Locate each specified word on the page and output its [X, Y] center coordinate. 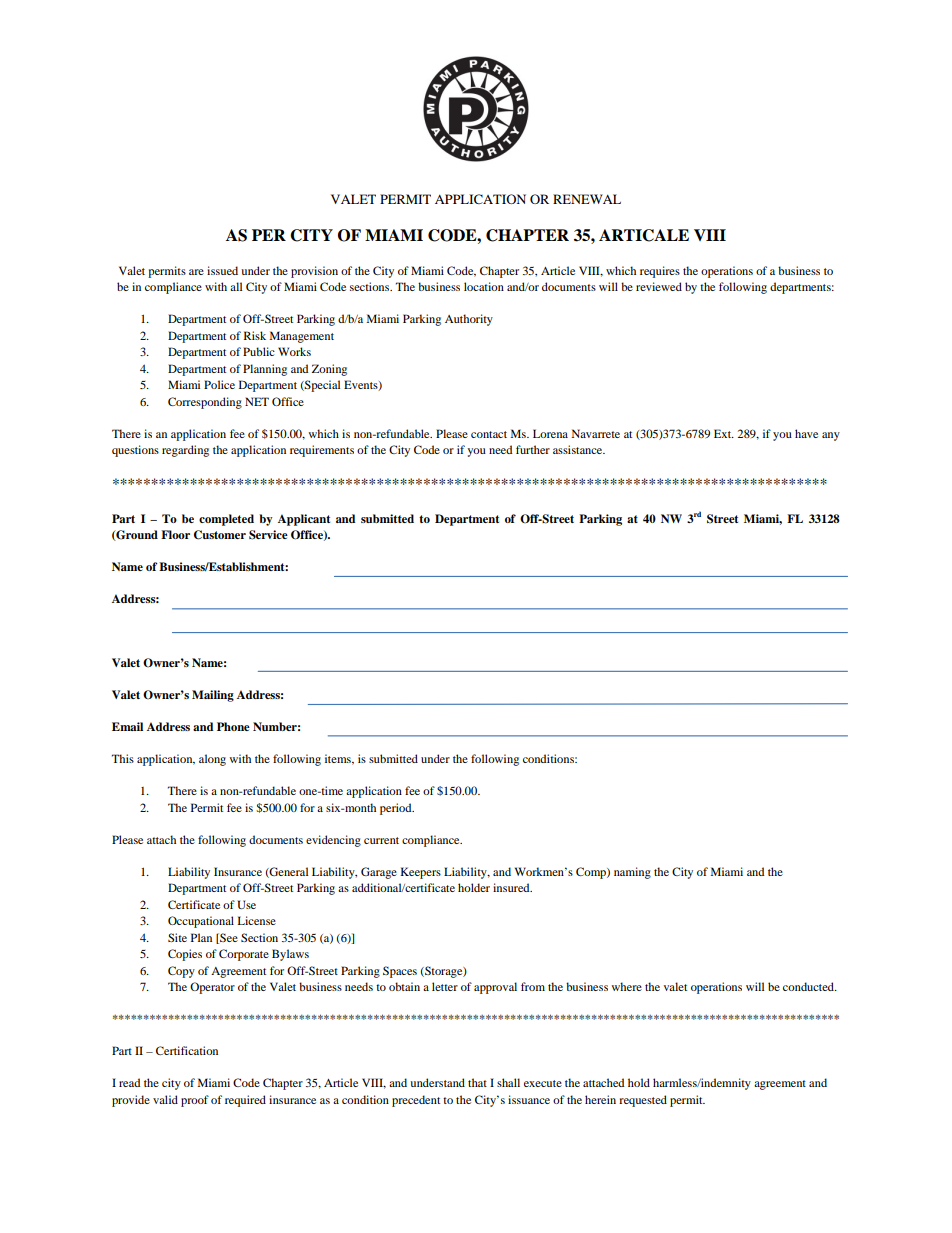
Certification [187, 1050]
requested [643, 1101]
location [484, 286]
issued [222, 270]
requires [660, 272]
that [477, 1082]
